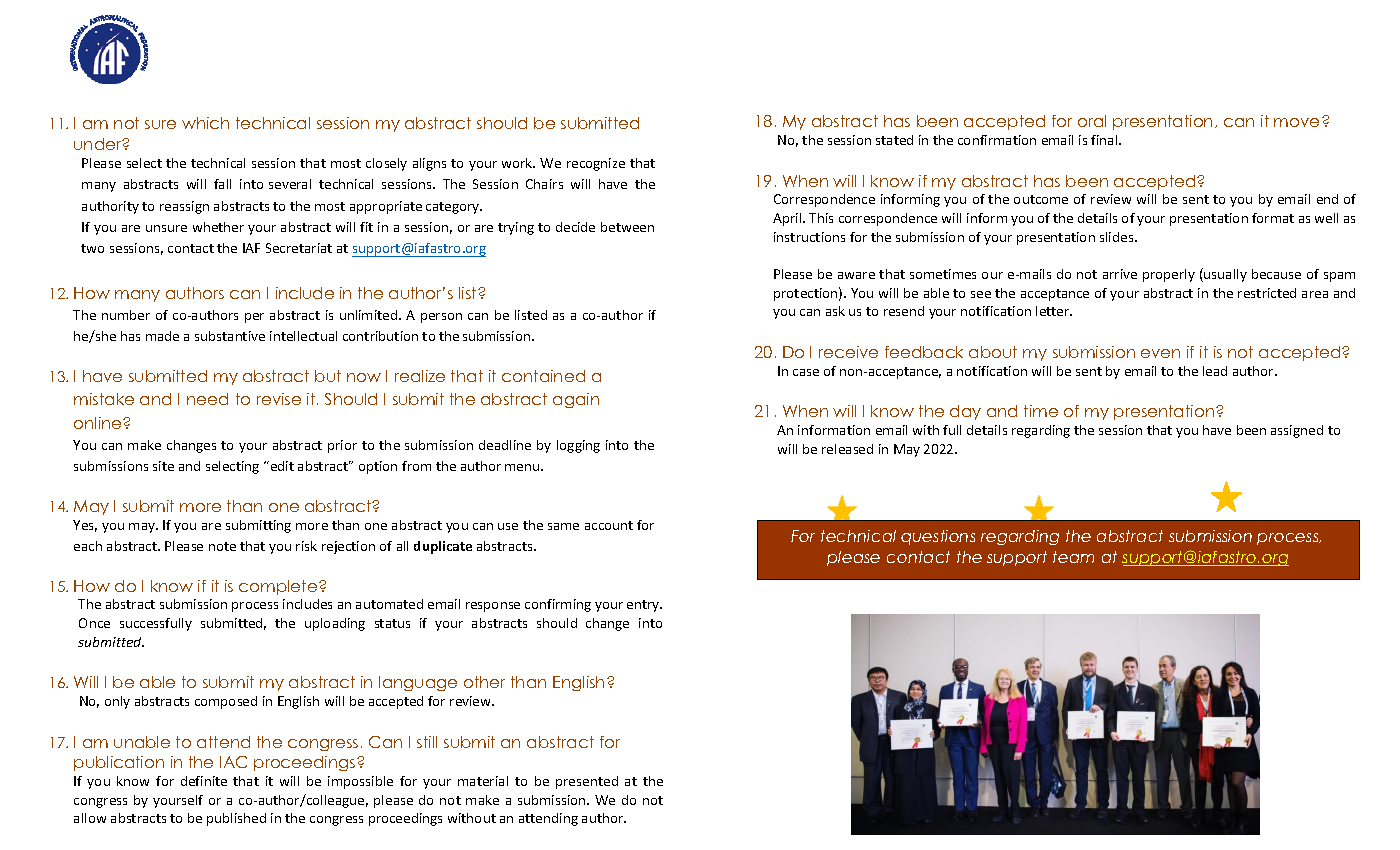 This document has width=1400, height=850. Describe the element at coordinates (1297, 431) in the document. I see `assigned` at that location.
